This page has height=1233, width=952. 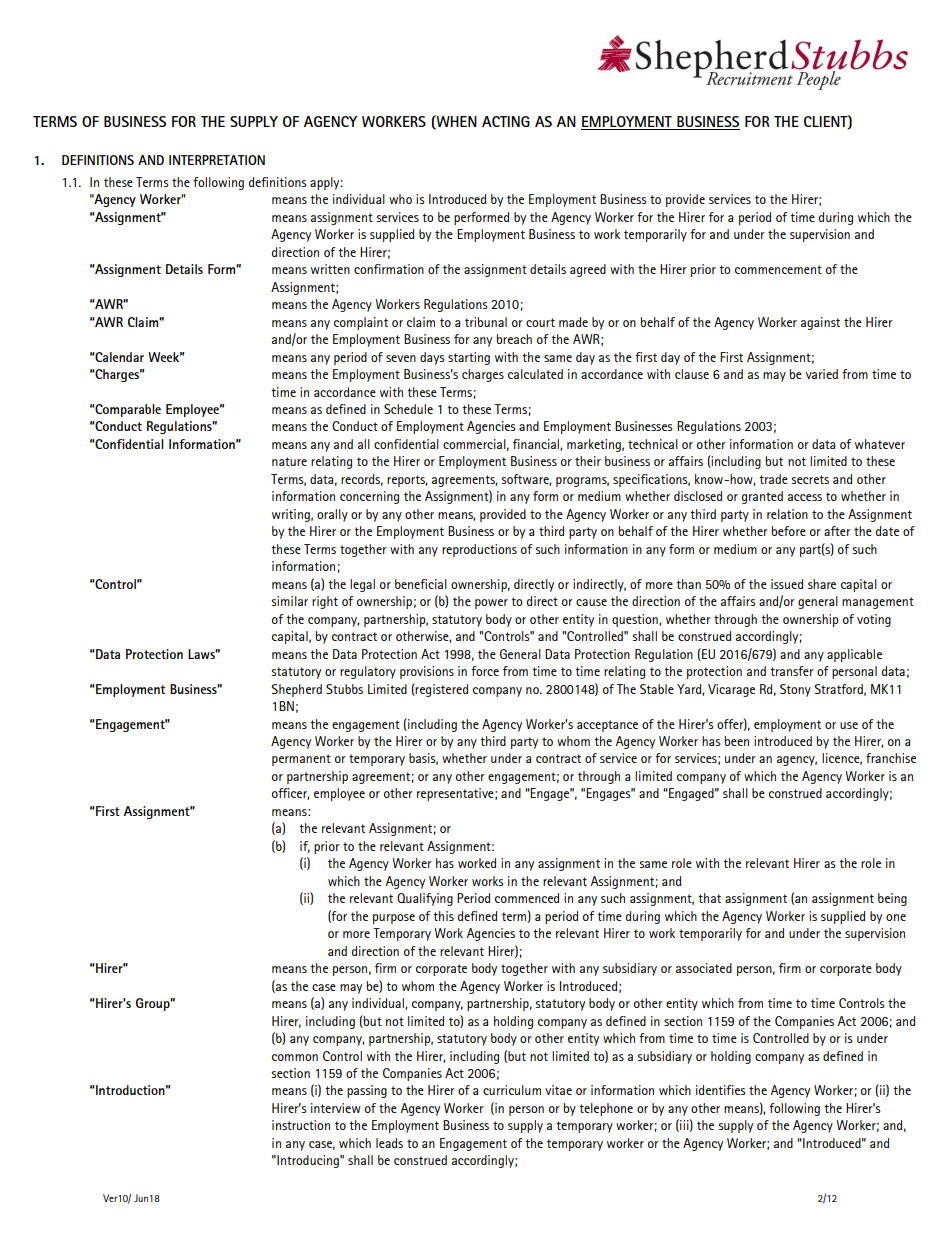 What do you see at coordinates (558, 1090) in the page?
I see `vitae` at bounding box center [558, 1090].
